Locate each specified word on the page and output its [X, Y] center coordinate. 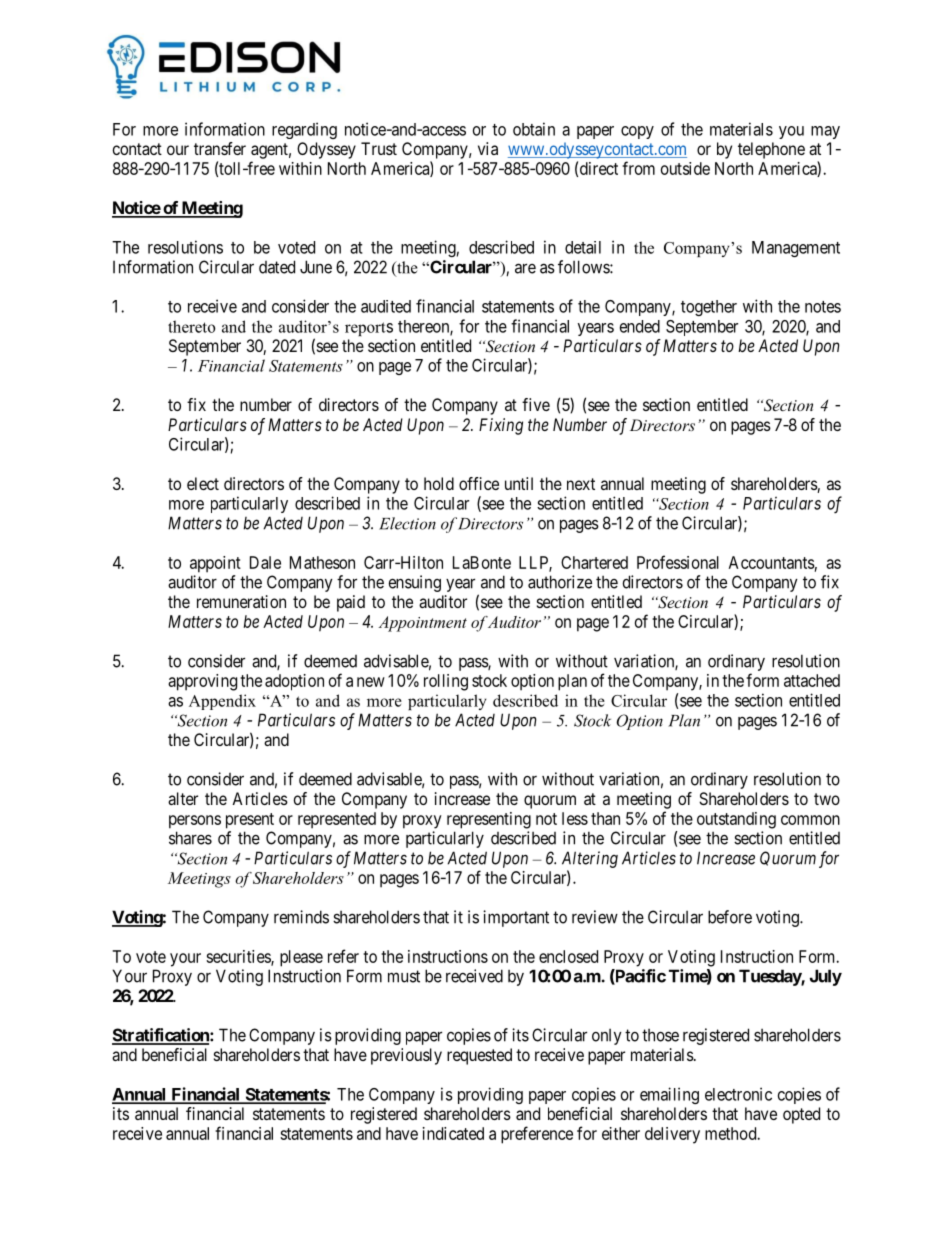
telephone [771, 150]
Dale [265, 562]
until [519, 483]
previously [406, 1056]
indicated [453, 1133]
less [575, 818]
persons [195, 822]
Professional [678, 562]
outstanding [736, 820]
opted [801, 1115]
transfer [220, 148]
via [488, 148]
